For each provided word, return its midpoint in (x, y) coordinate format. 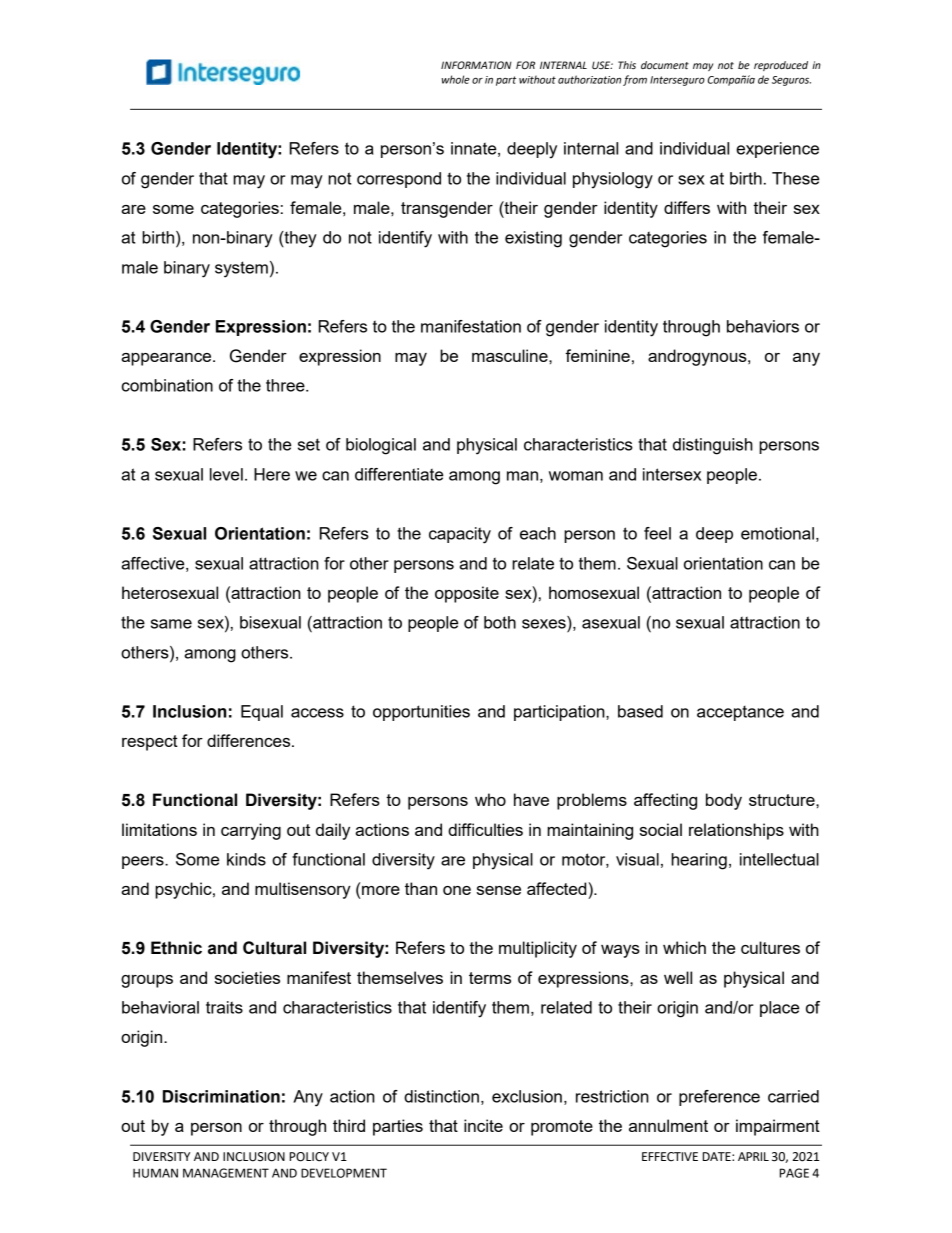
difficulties (485, 829)
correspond (399, 180)
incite (483, 1125)
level (226, 474)
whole (456, 79)
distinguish (713, 446)
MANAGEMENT (226, 1173)
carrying (251, 831)
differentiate (399, 474)
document (665, 65)
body (724, 801)
